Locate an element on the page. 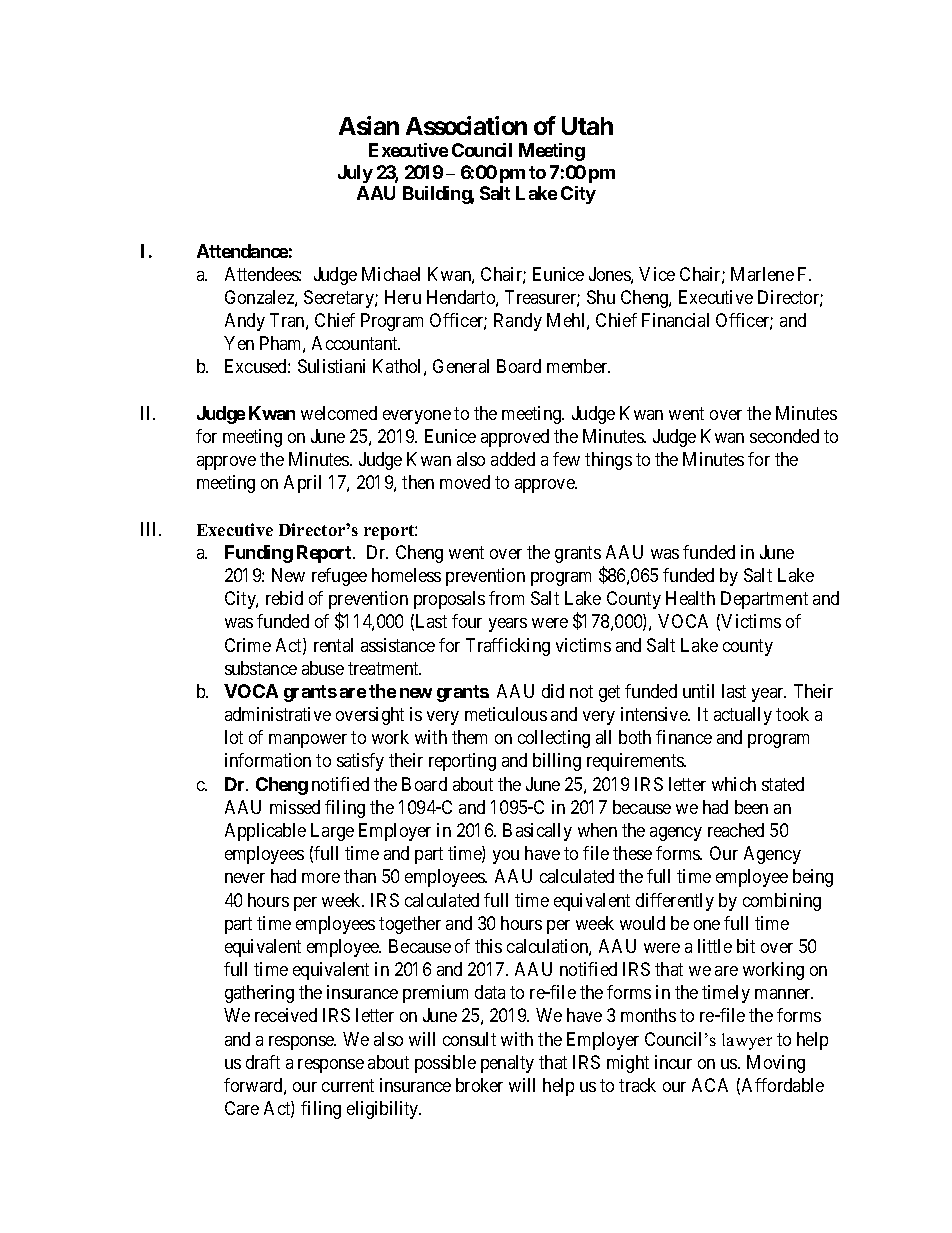 The image size is (952, 1233). seconded is located at coordinates (784, 436).
